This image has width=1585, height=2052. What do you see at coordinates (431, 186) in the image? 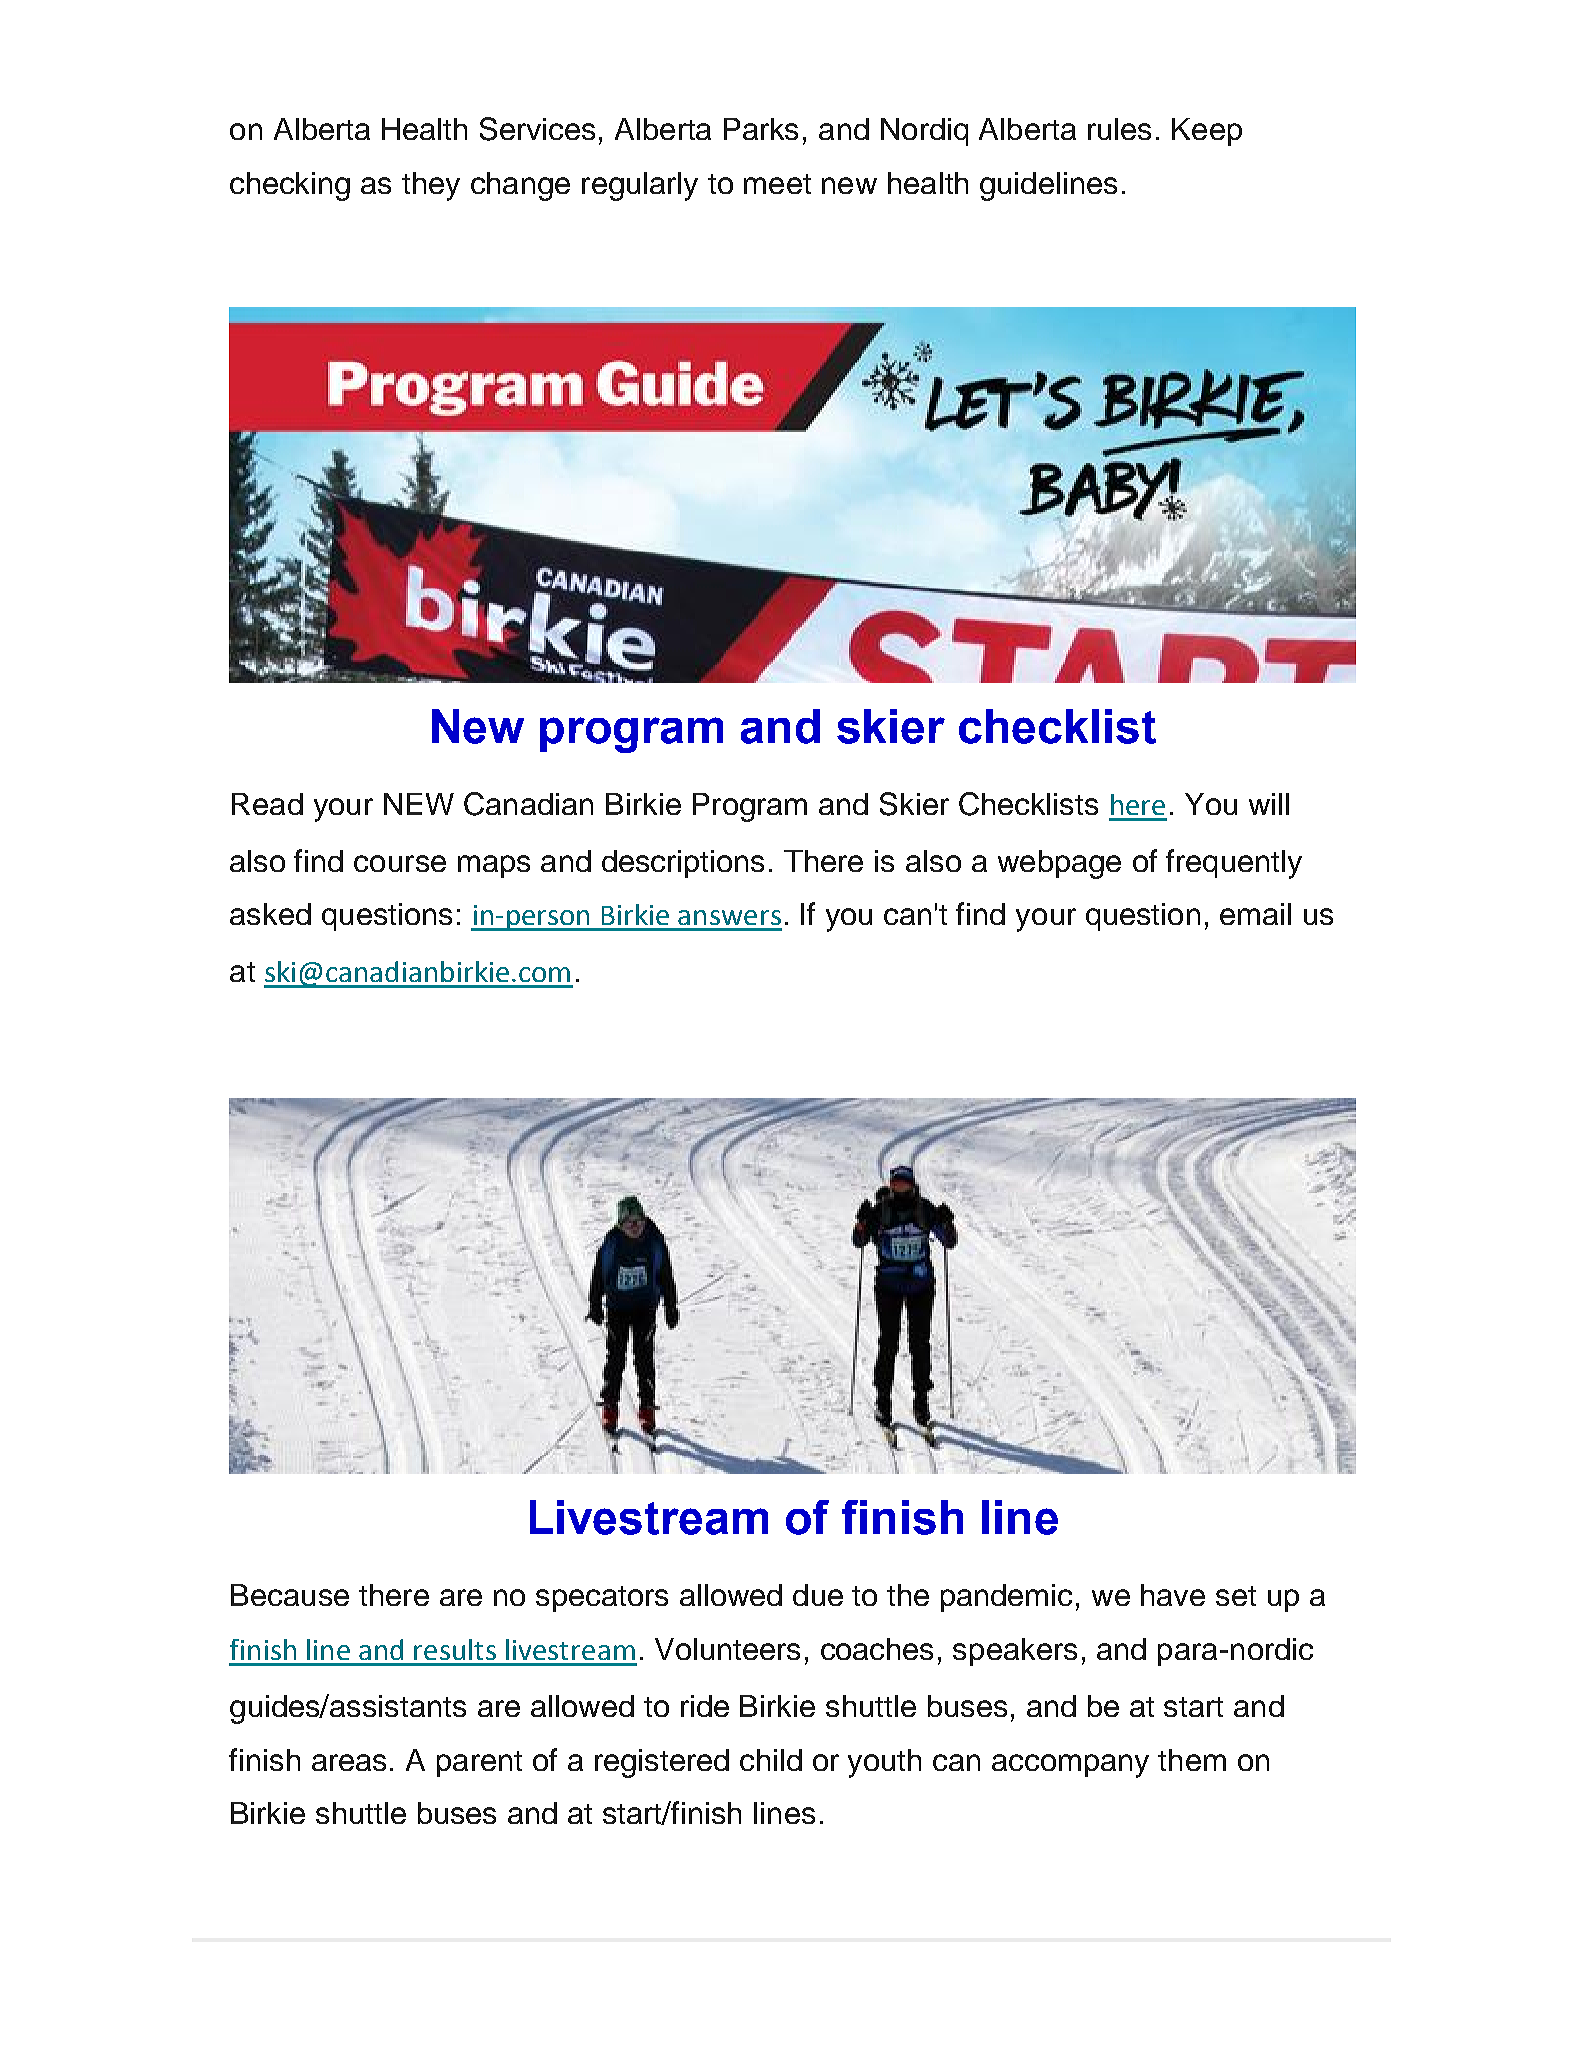
I see `they` at bounding box center [431, 186].
